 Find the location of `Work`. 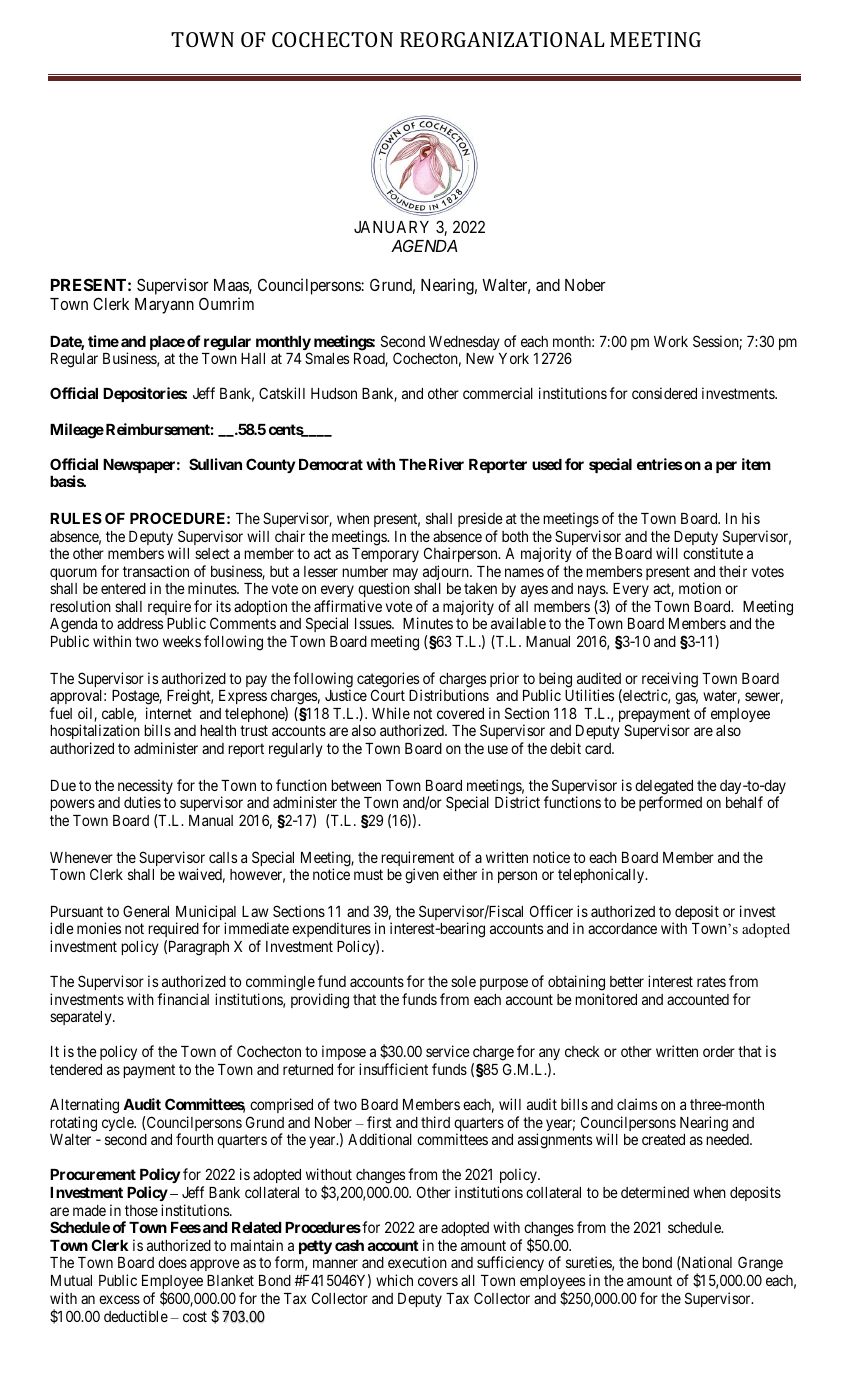

Work is located at coordinates (671, 341).
